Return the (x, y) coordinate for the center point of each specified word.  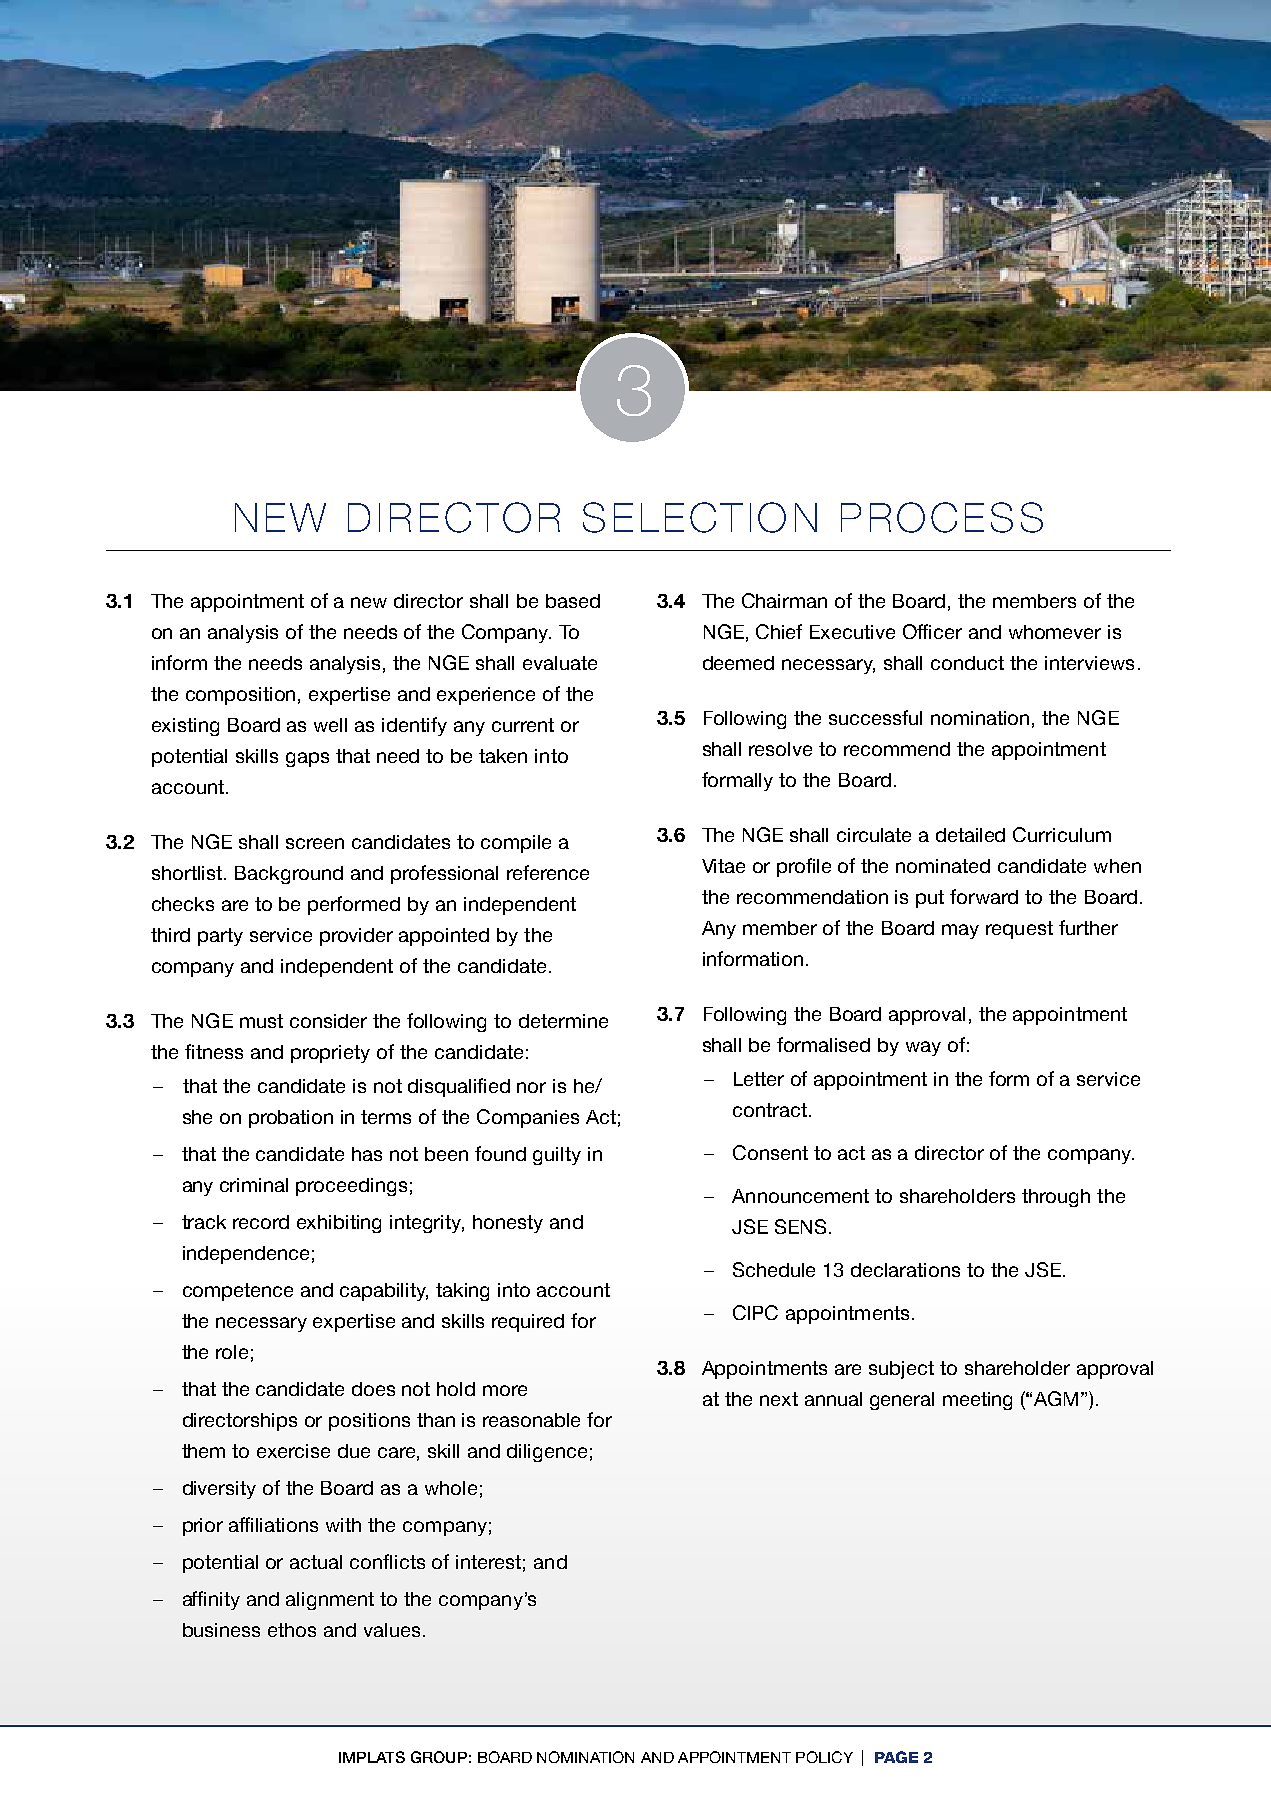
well (330, 725)
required (528, 1323)
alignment (330, 1601)
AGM (1058, 1398)
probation (291, 1119)
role (232, 1352)
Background (289, 875)
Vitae (723, 866)
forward (984, 896)
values (392, 1630)
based (573, 601)
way (923, 1048)
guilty (557, 1156)
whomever (1055, 632)
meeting (977, 1401)
